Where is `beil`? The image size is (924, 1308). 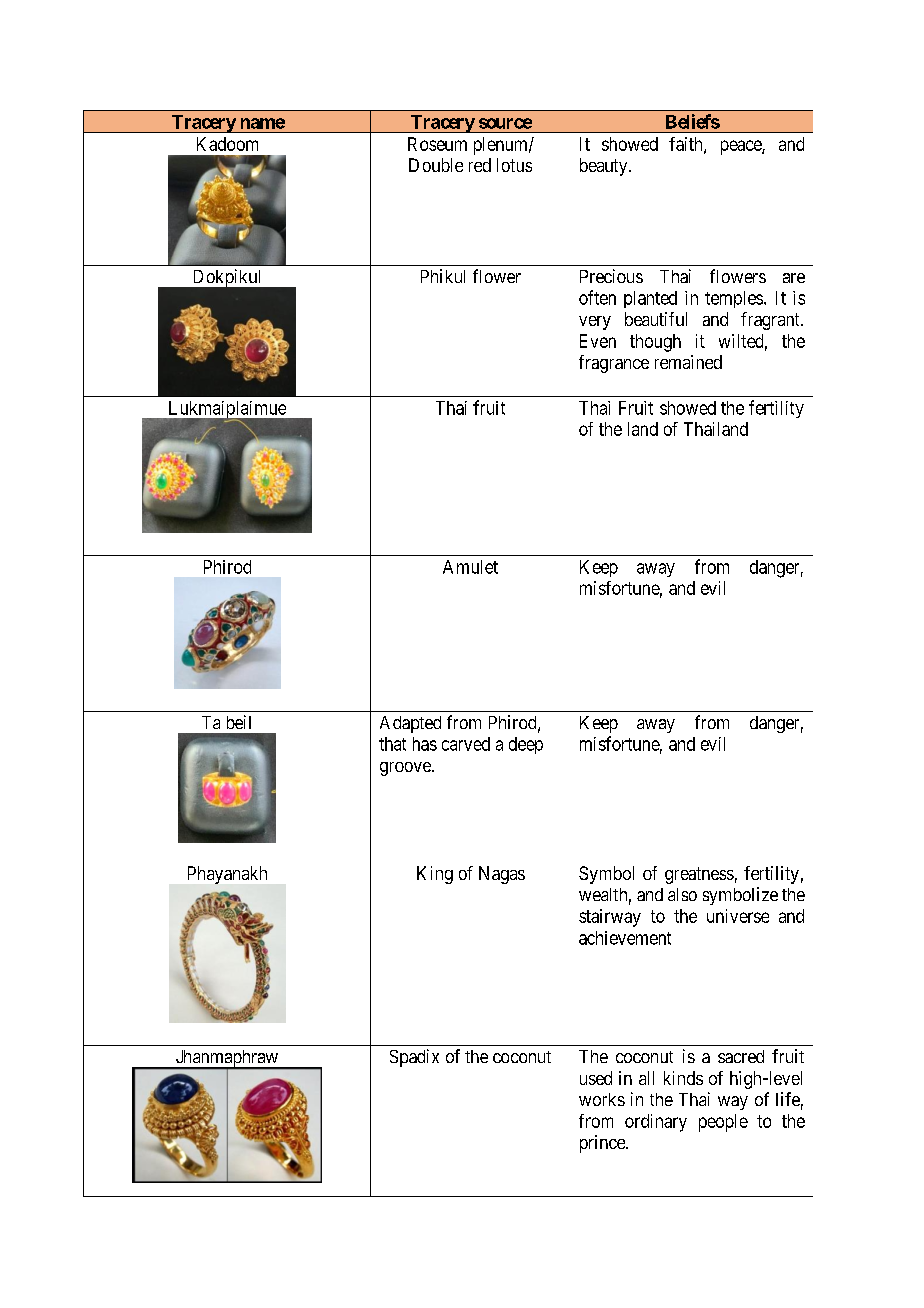
beil is located at coordinates (239, 722).
